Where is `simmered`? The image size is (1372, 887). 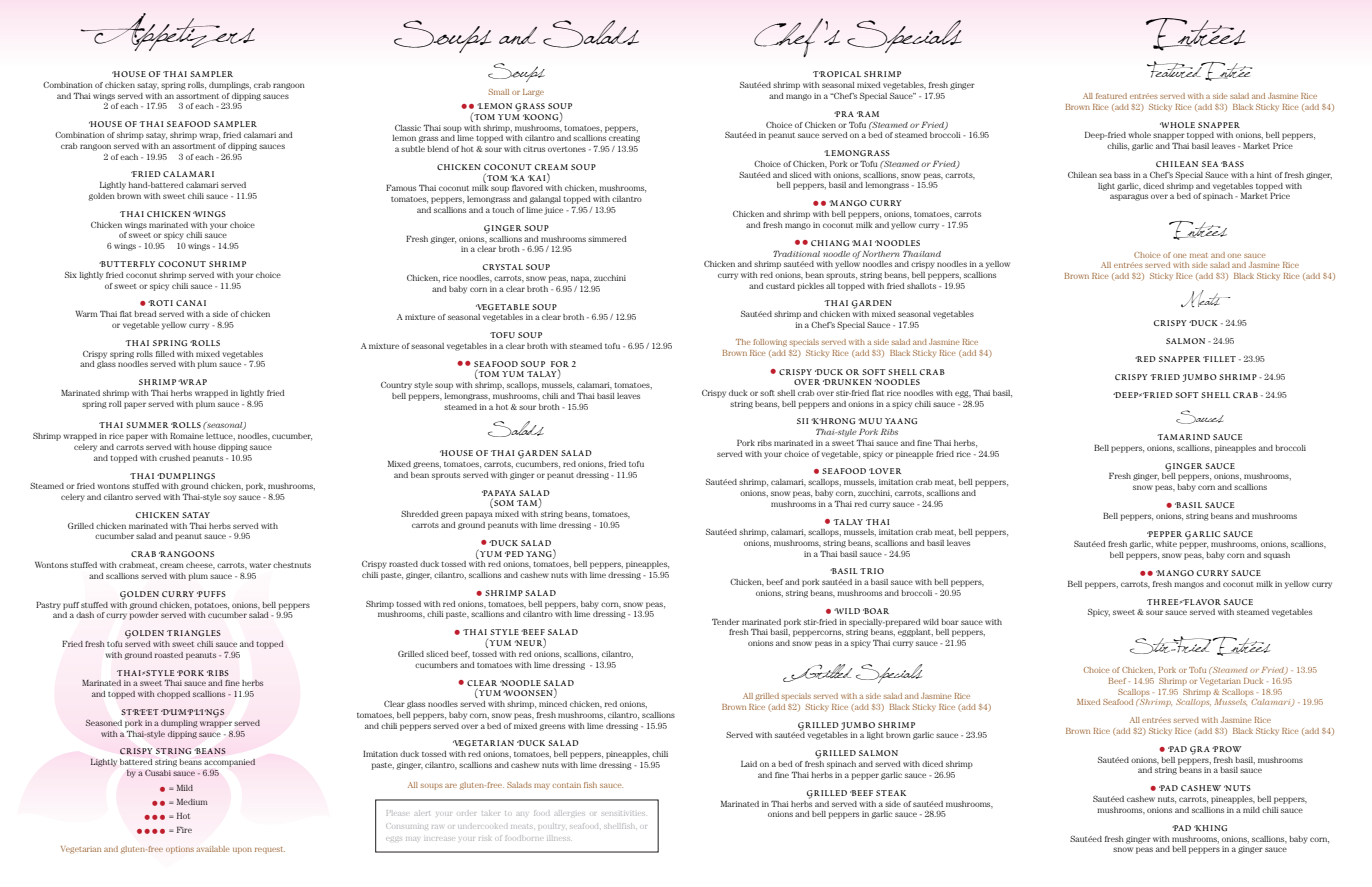 simmered is located at coordinates (607, 239).
